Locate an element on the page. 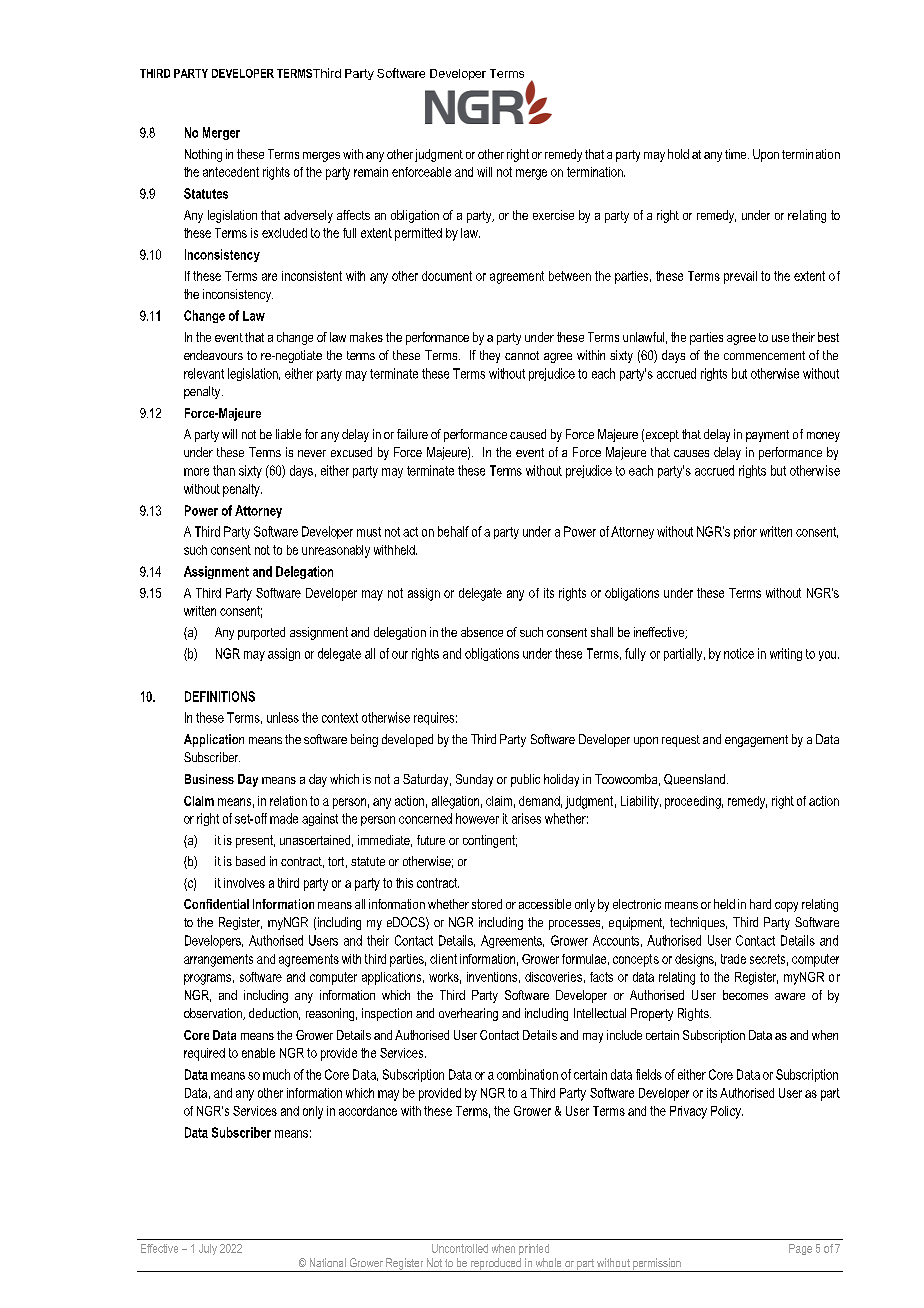 The image size is (924, 1308). payment is located at coordinates (767, 436).
